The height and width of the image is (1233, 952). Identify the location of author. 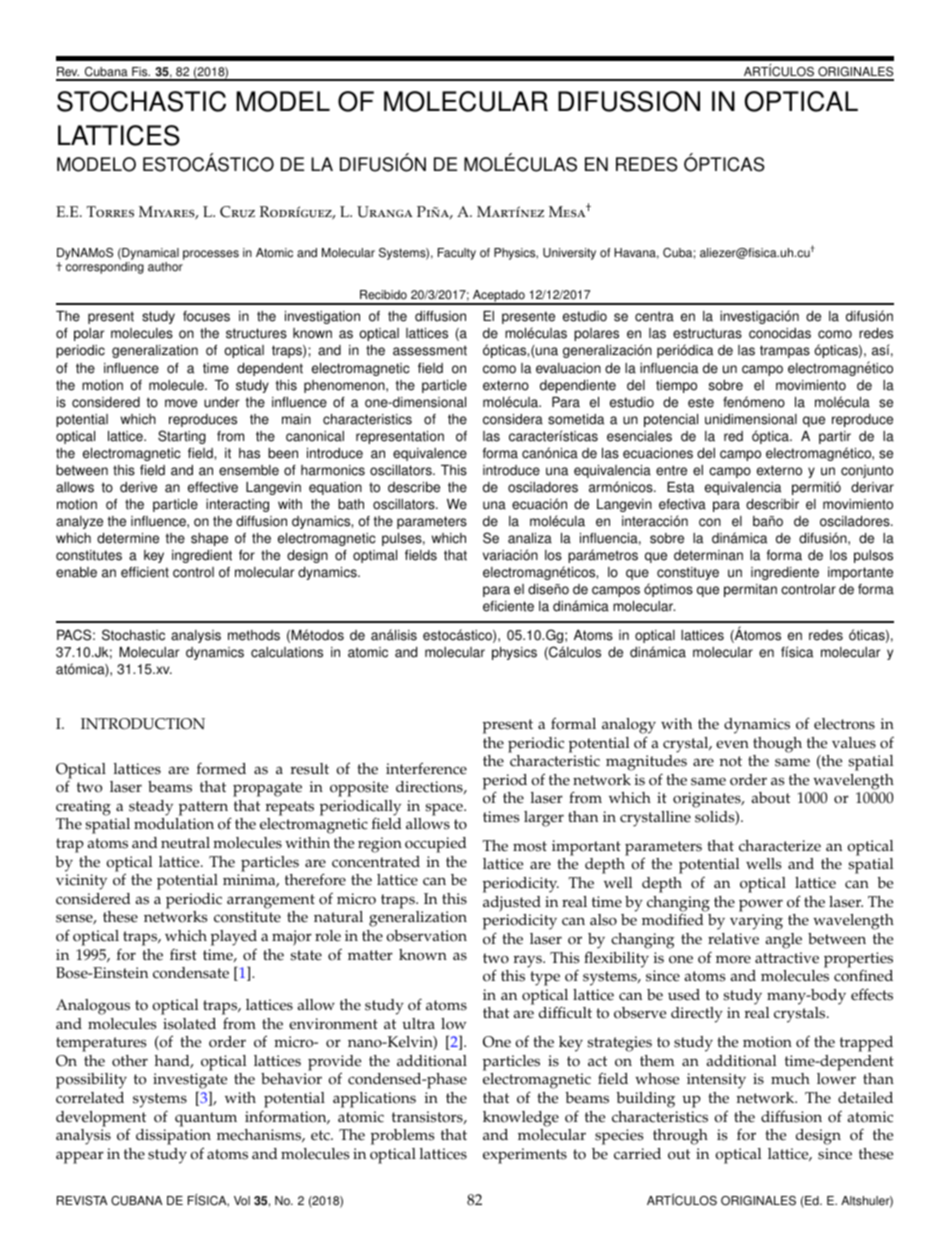
(165, 267).
